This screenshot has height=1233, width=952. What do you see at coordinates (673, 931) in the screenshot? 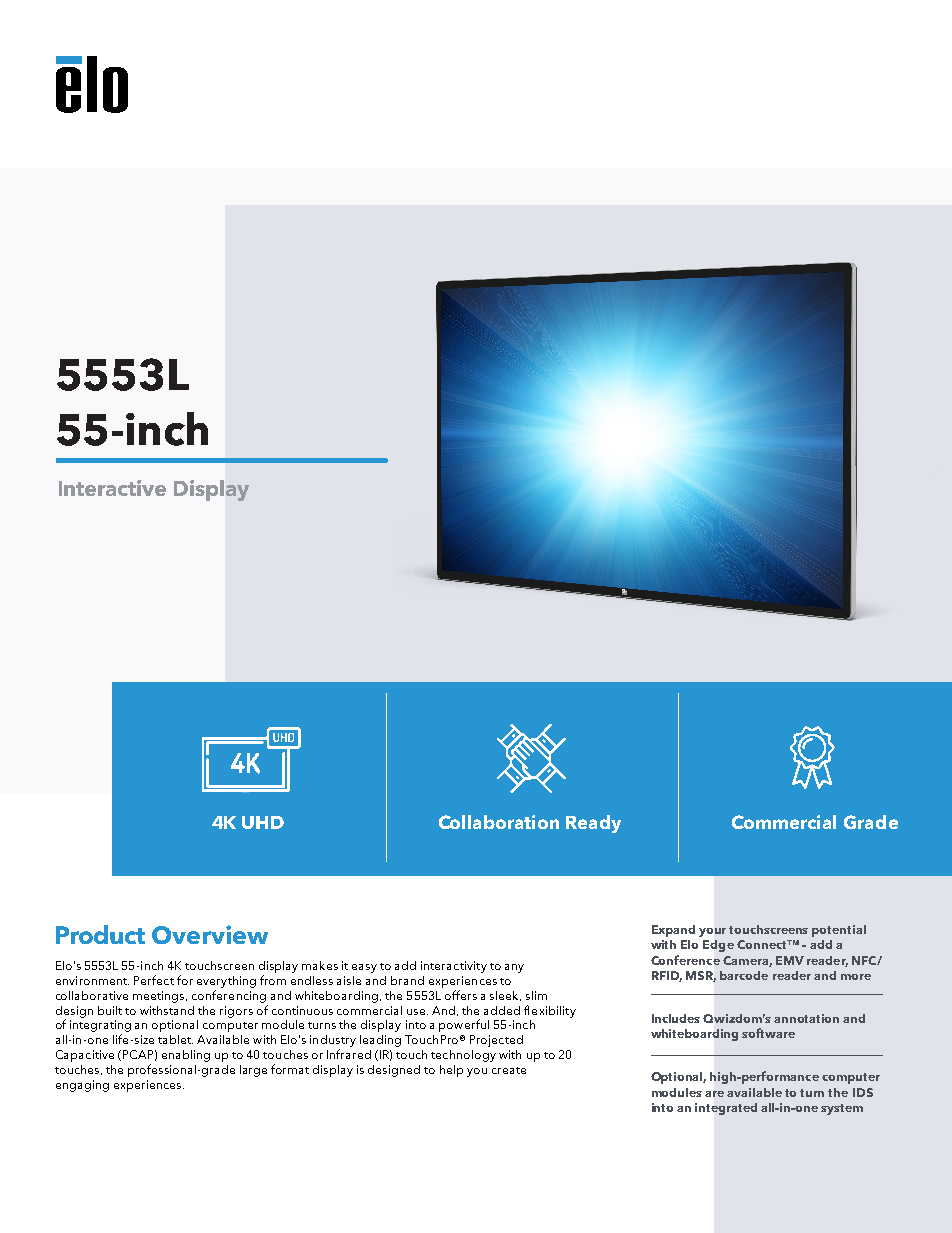
I see `Expand` at bounding box center [673, 931].
